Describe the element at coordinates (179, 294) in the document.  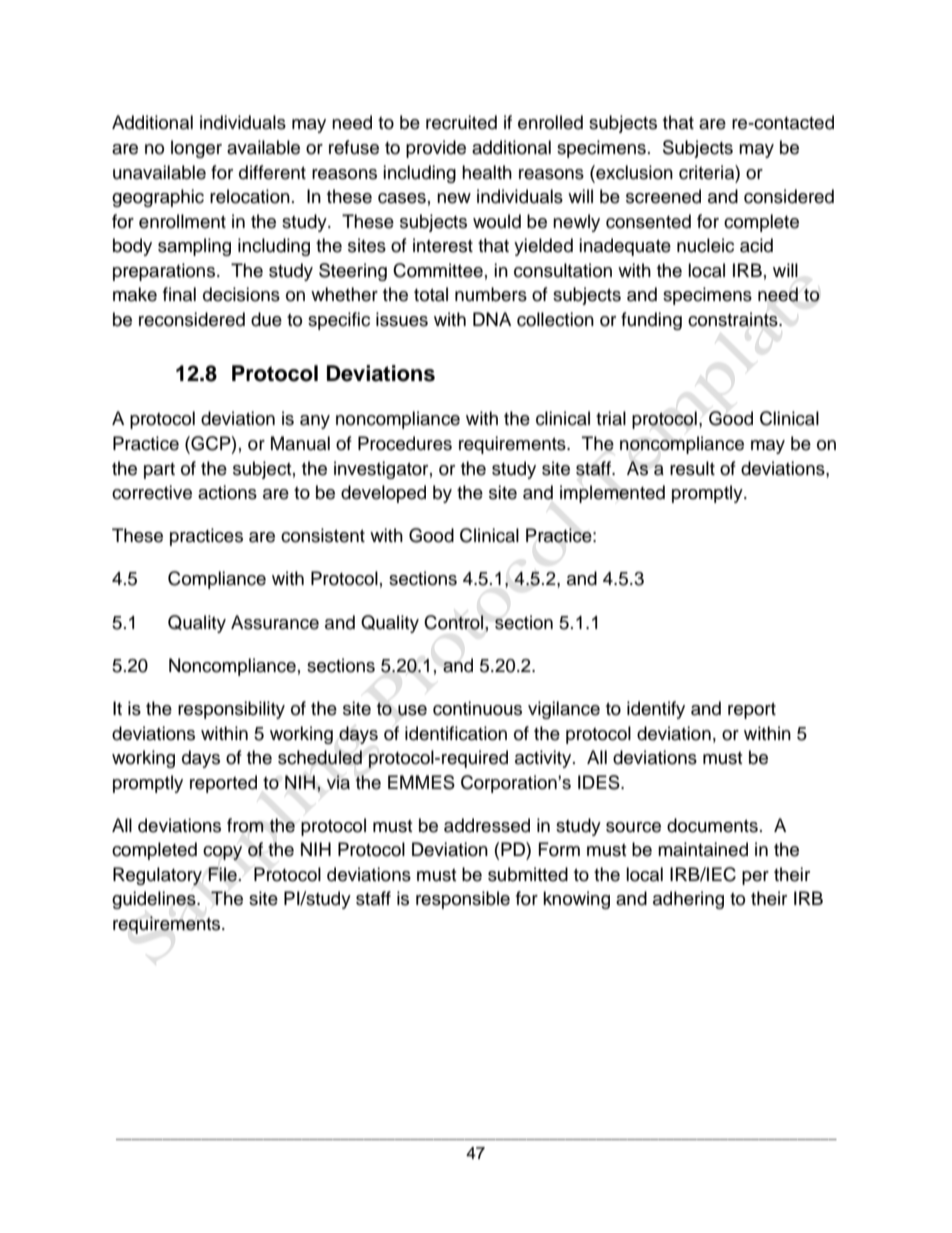
I see `final` at that location.
